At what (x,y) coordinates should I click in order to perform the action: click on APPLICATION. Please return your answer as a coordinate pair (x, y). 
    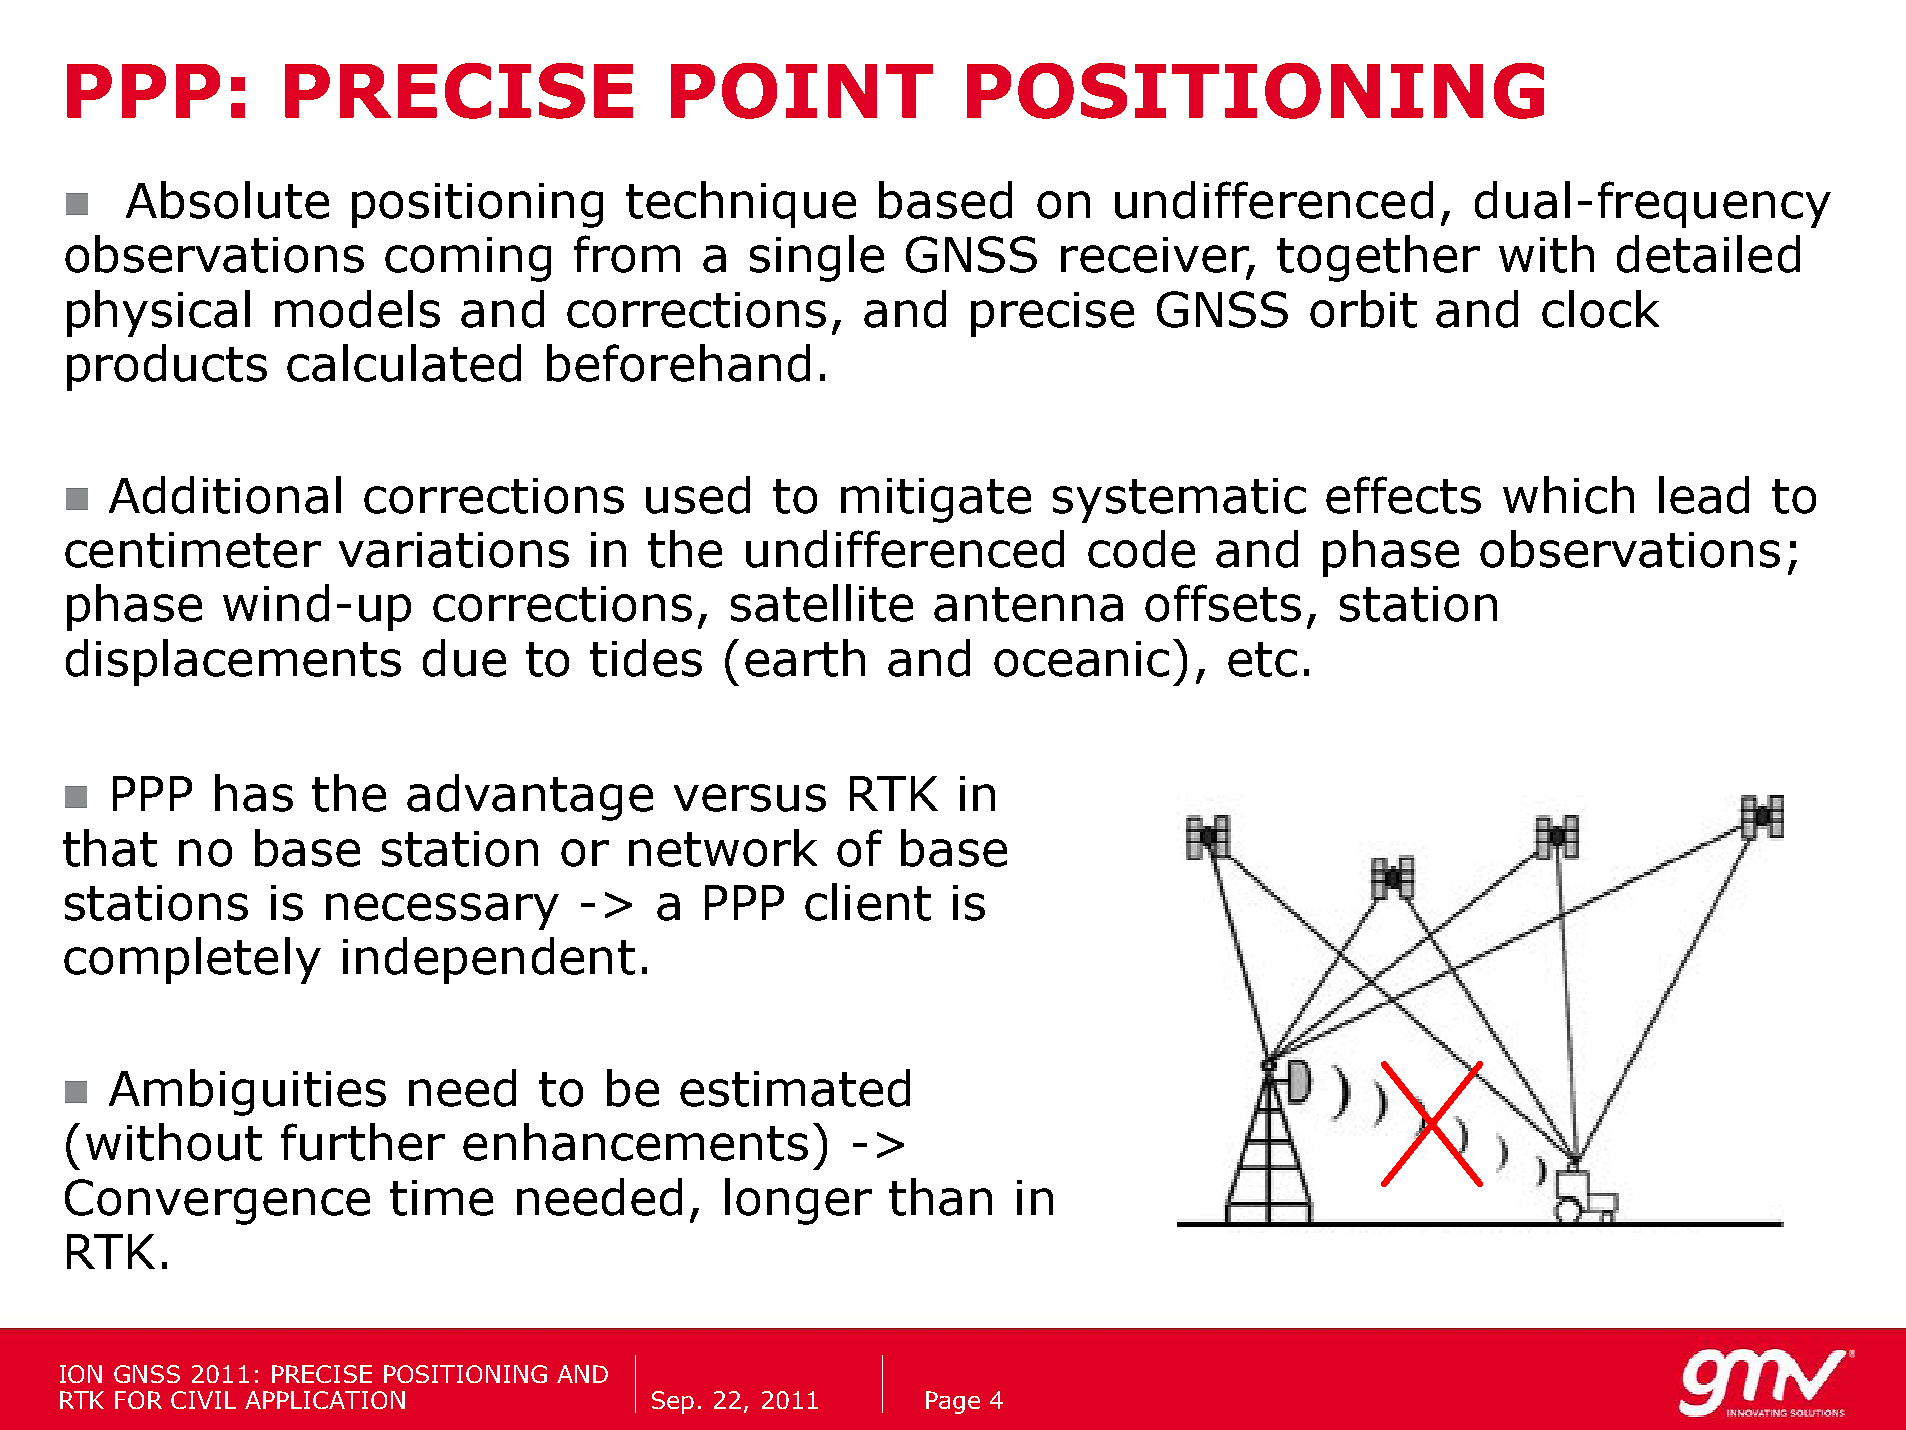
    Looking at the image, I should click on (325, 1400).
